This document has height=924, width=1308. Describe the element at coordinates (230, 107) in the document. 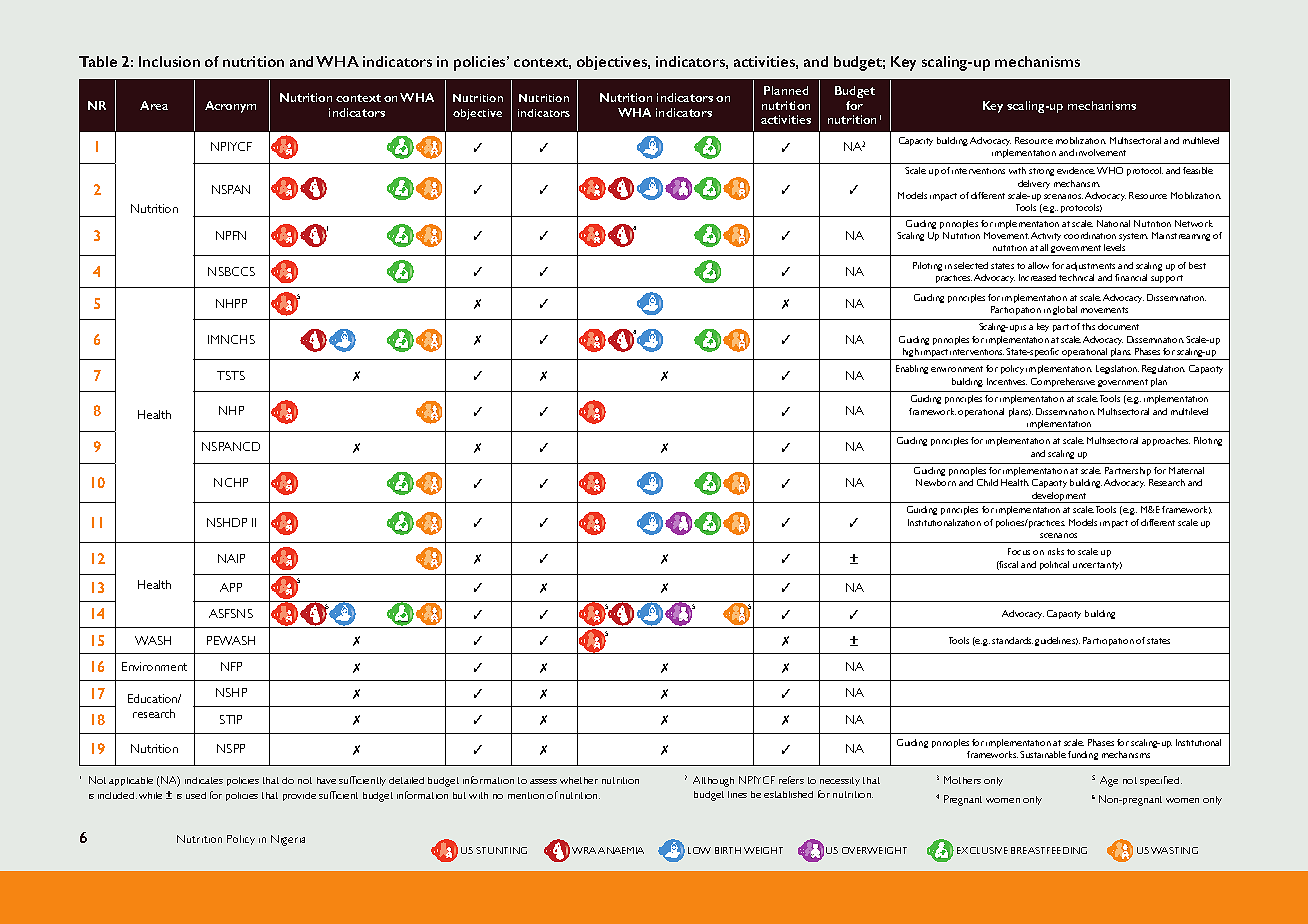

I see `Acronym` at that location.
